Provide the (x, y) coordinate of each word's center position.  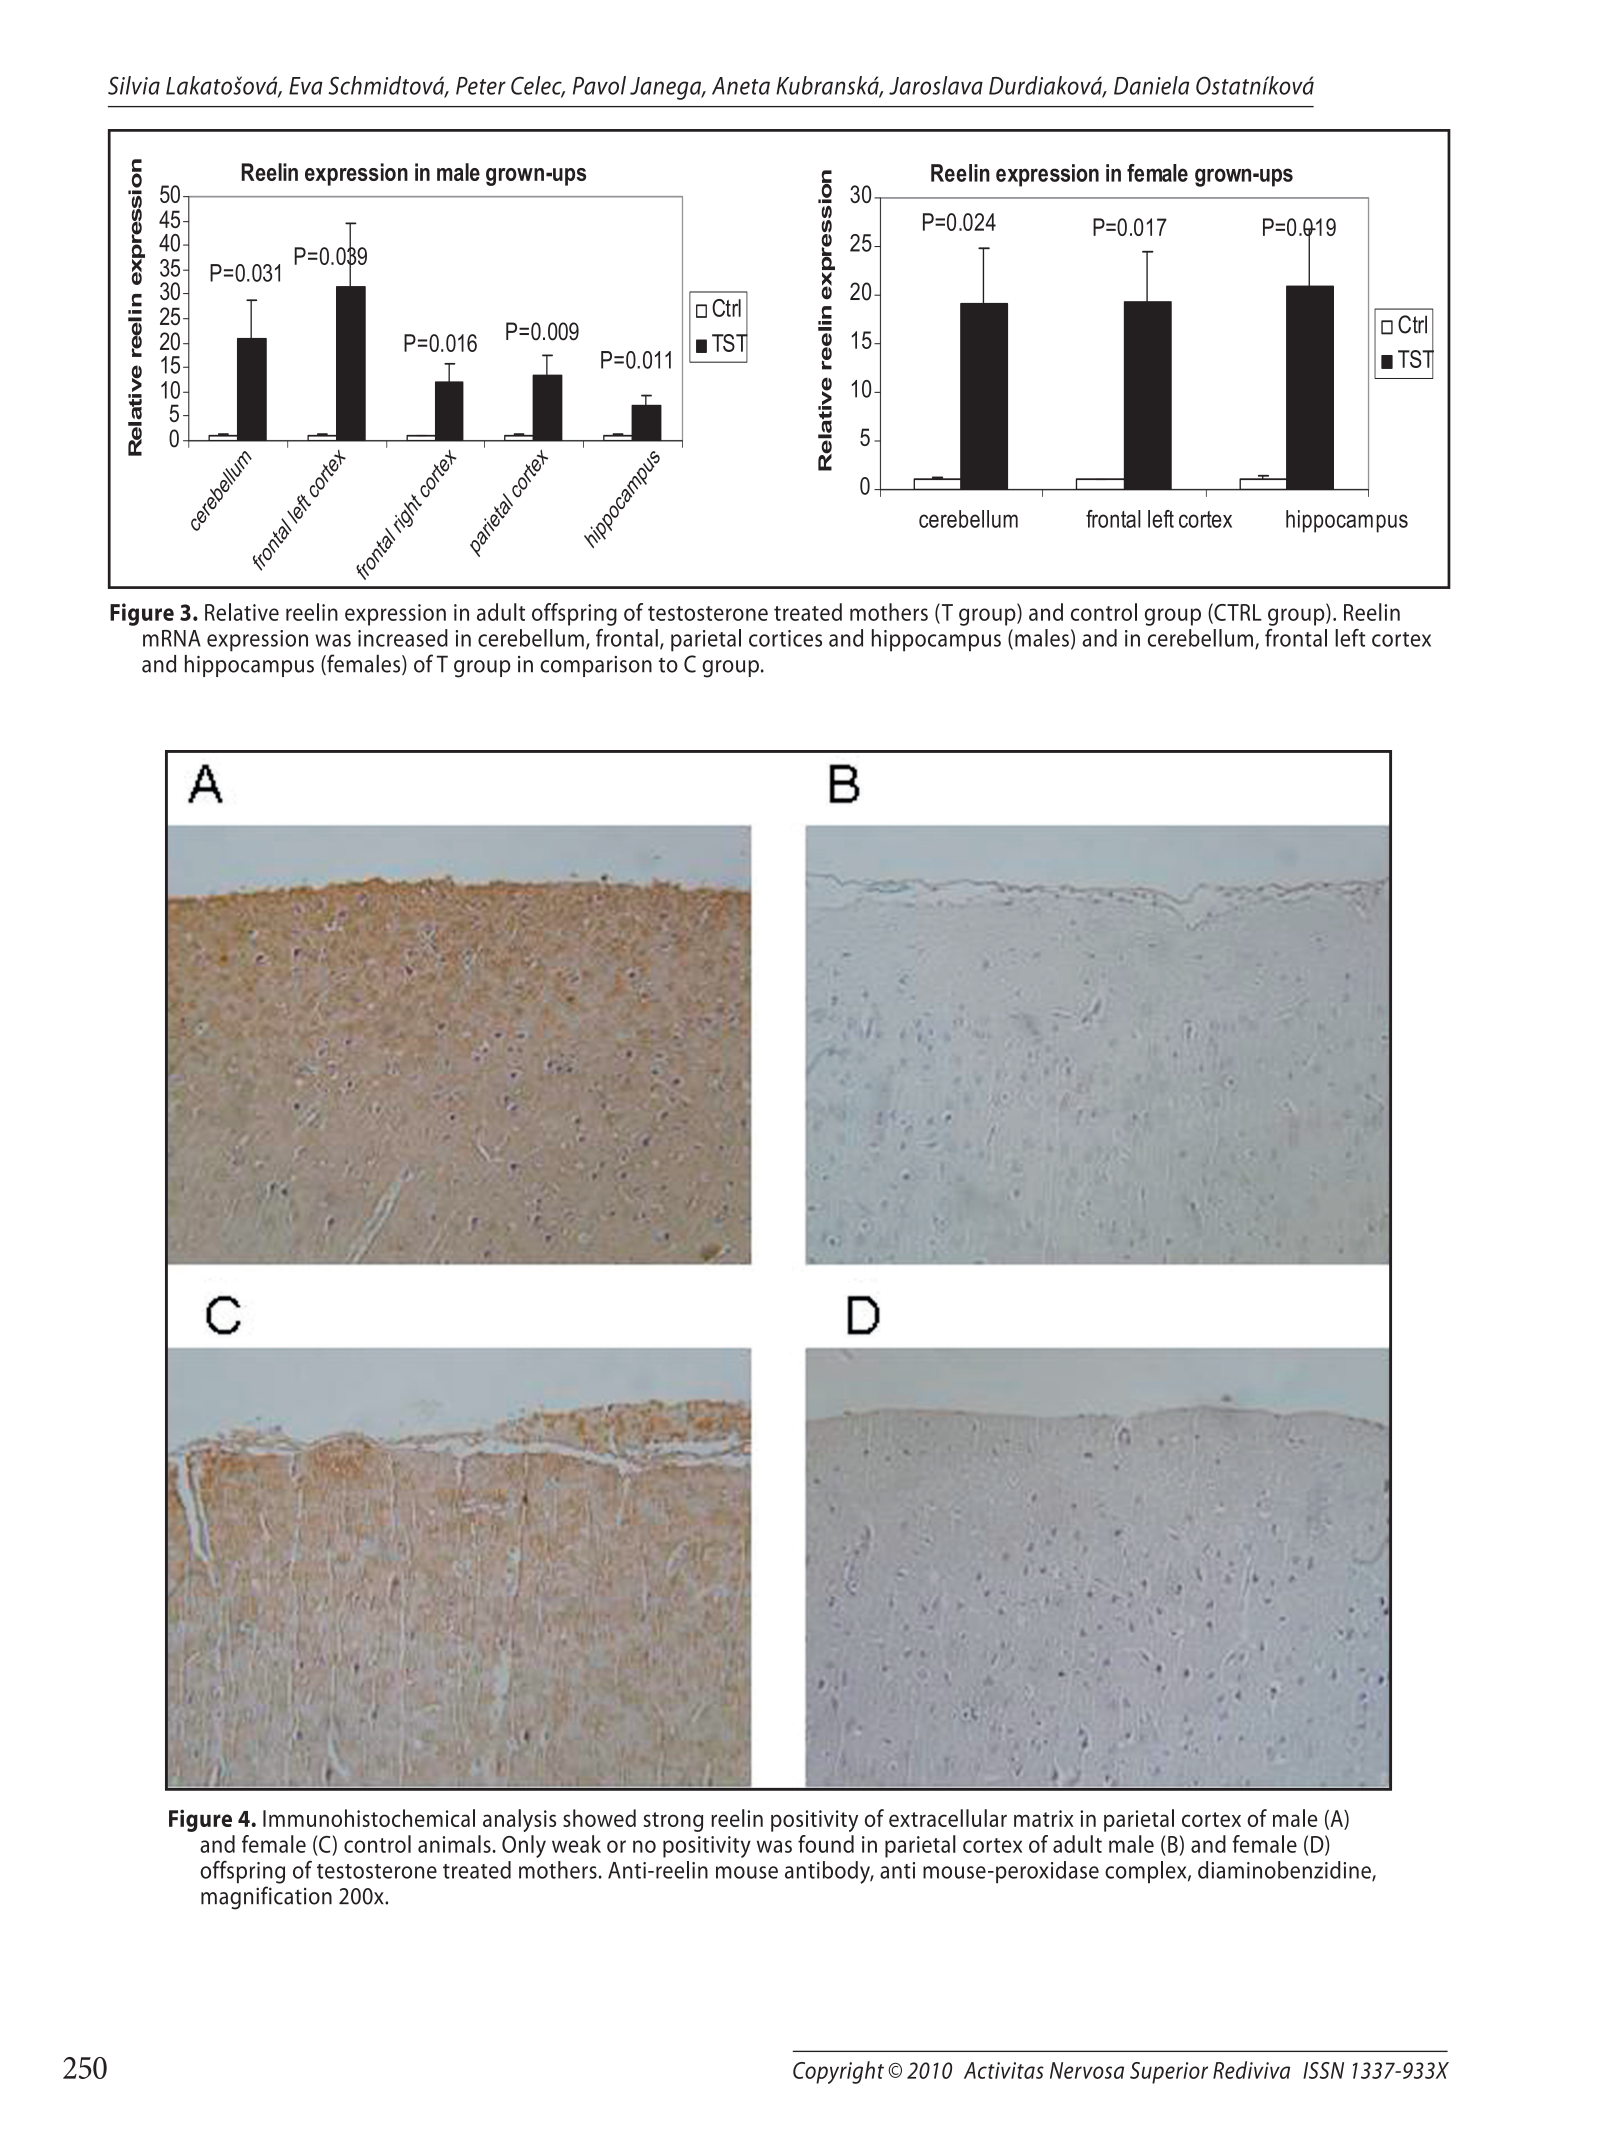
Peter (481, 86)
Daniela (1151, 85)
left (1350, 638)
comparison (596, 666)
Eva (306, 86)
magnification (266, 1898)
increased (403, 638)
